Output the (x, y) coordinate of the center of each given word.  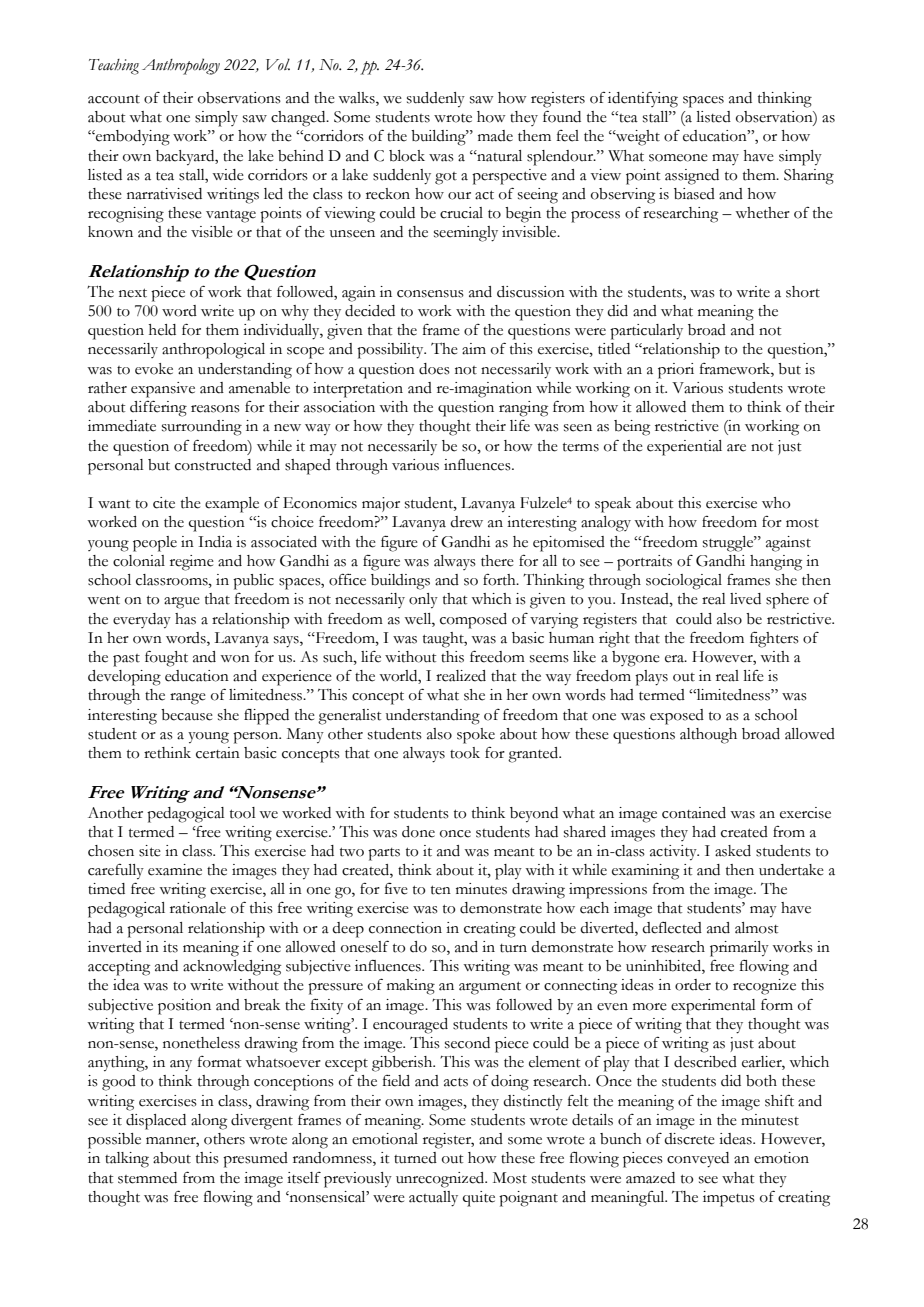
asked (733, 851)
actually (433, 1199)
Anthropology (181, 66)
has (185, 619)
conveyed (698, 1160)
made (495, 136)
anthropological (213, 351)
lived (745, 599)
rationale (198, 908)
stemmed (147, 1178)
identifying (643, 99)
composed (473, 621)
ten (441, 890)
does (434, 369)
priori (676, 371)
